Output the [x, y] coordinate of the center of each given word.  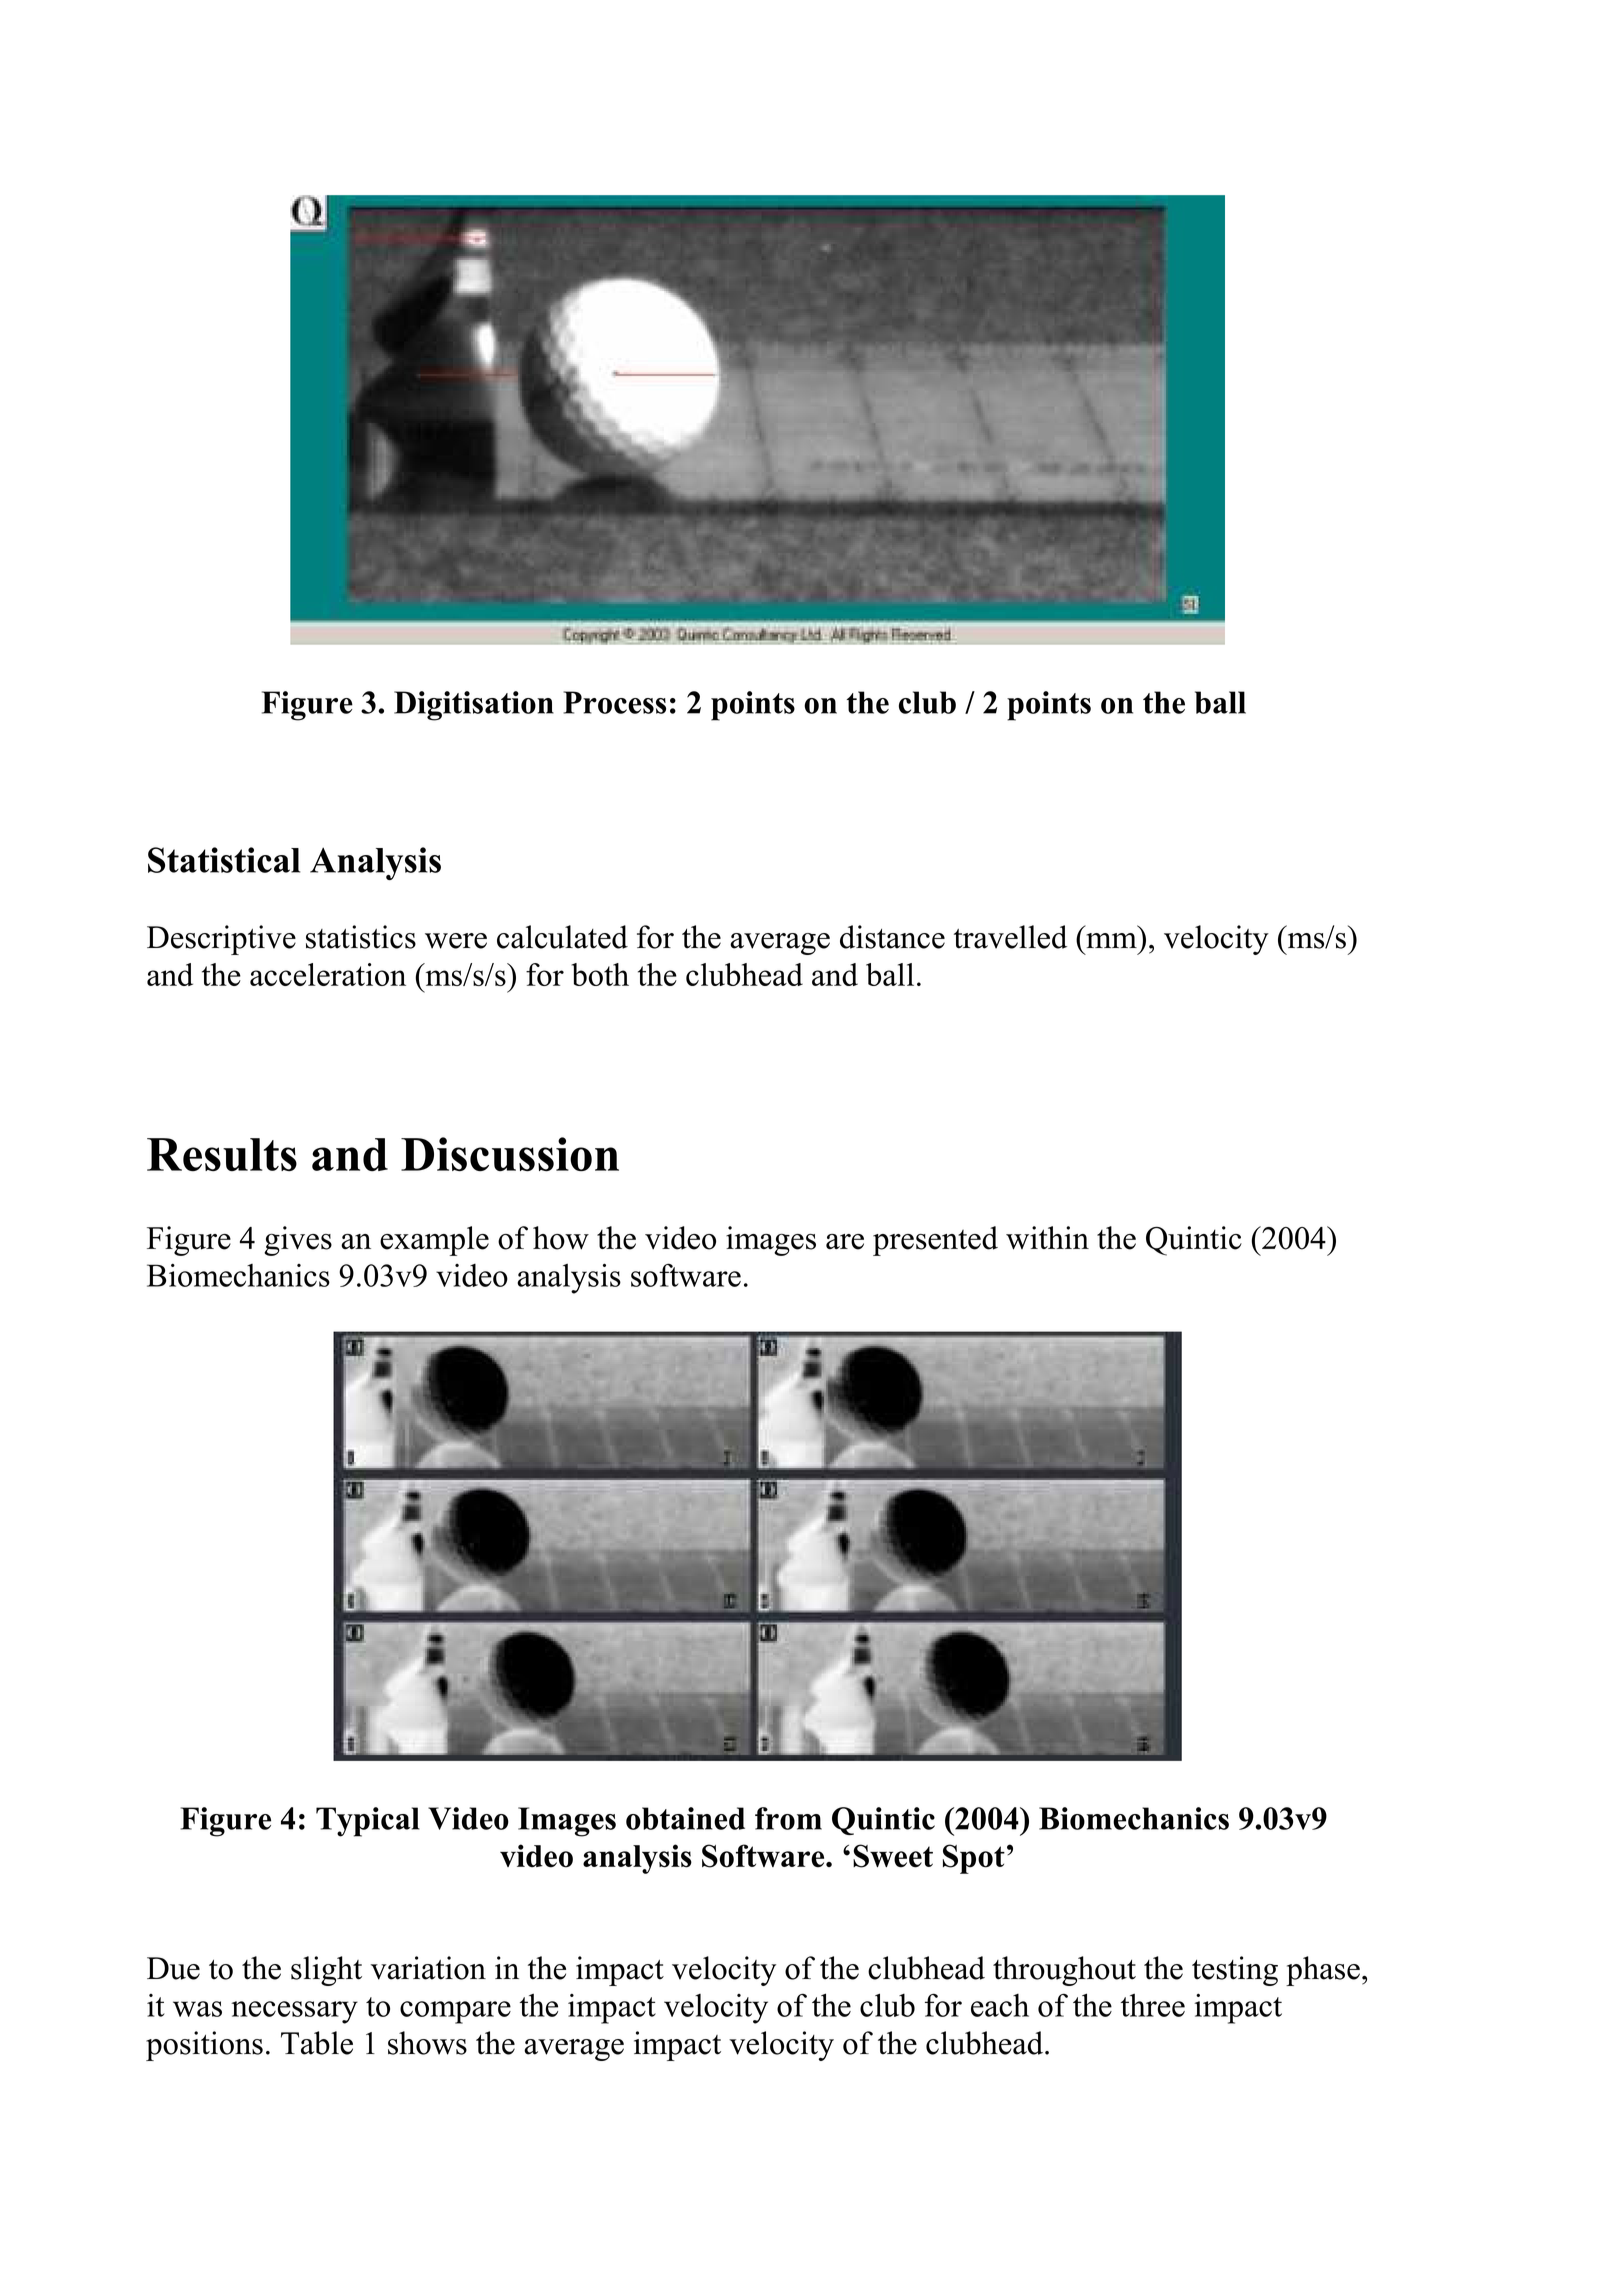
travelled [1010, 937]
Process [614, 702]
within [1047, 1238]
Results [222, 1154]
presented [935, 1241]
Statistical [224, 860]
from [788, 1818]
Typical [368, 1822]
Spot [974, 1859]
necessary [294, 2012]
